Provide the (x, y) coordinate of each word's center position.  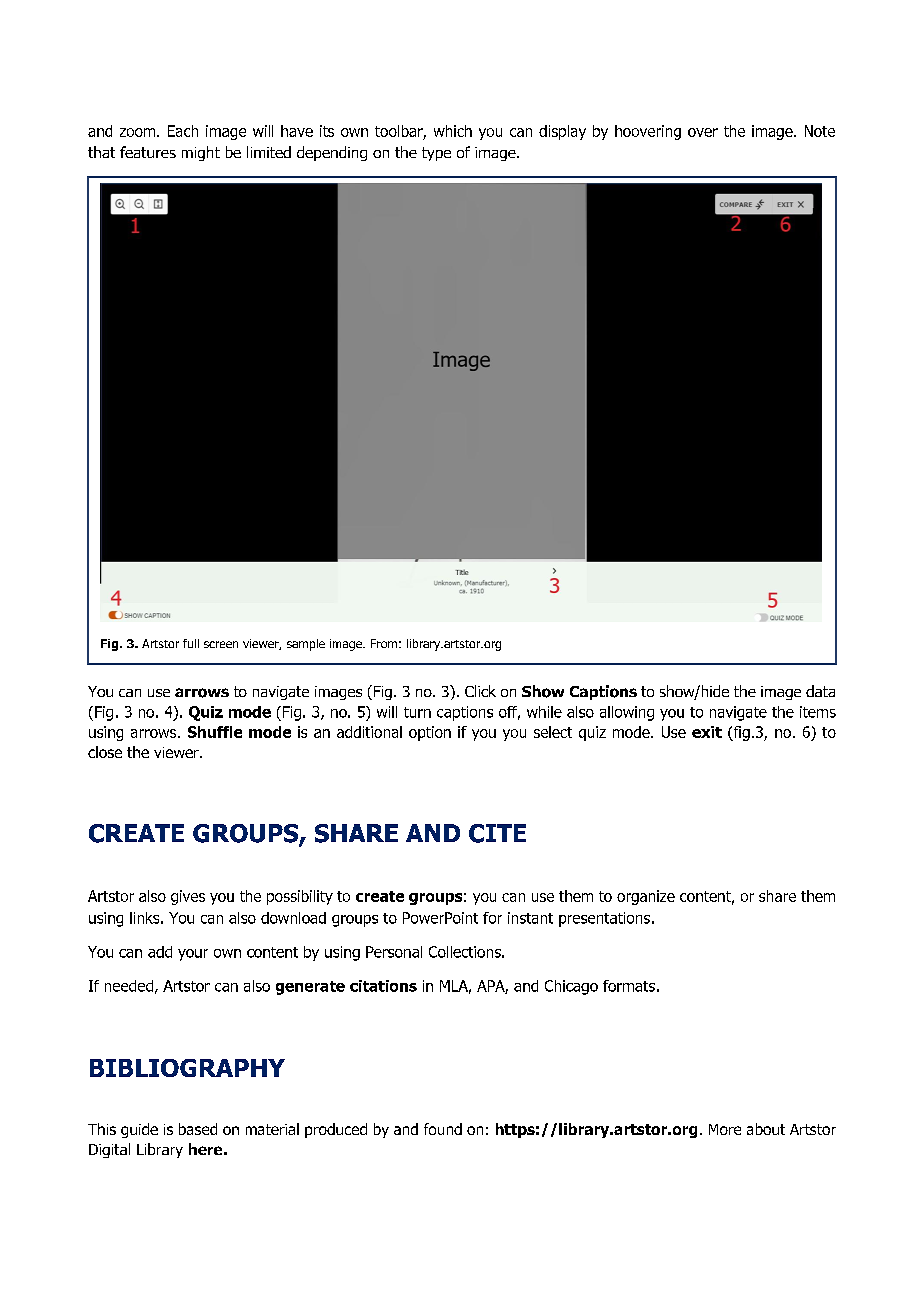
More (725, 1129)
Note (820, 131)
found (443, 1129)
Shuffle (215, 732)
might (201, 153)
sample (306, 645)
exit (707, 732)
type (436, 154)
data (820, 691)
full (191, 643)
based (198, 1129)
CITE (497, 833)
